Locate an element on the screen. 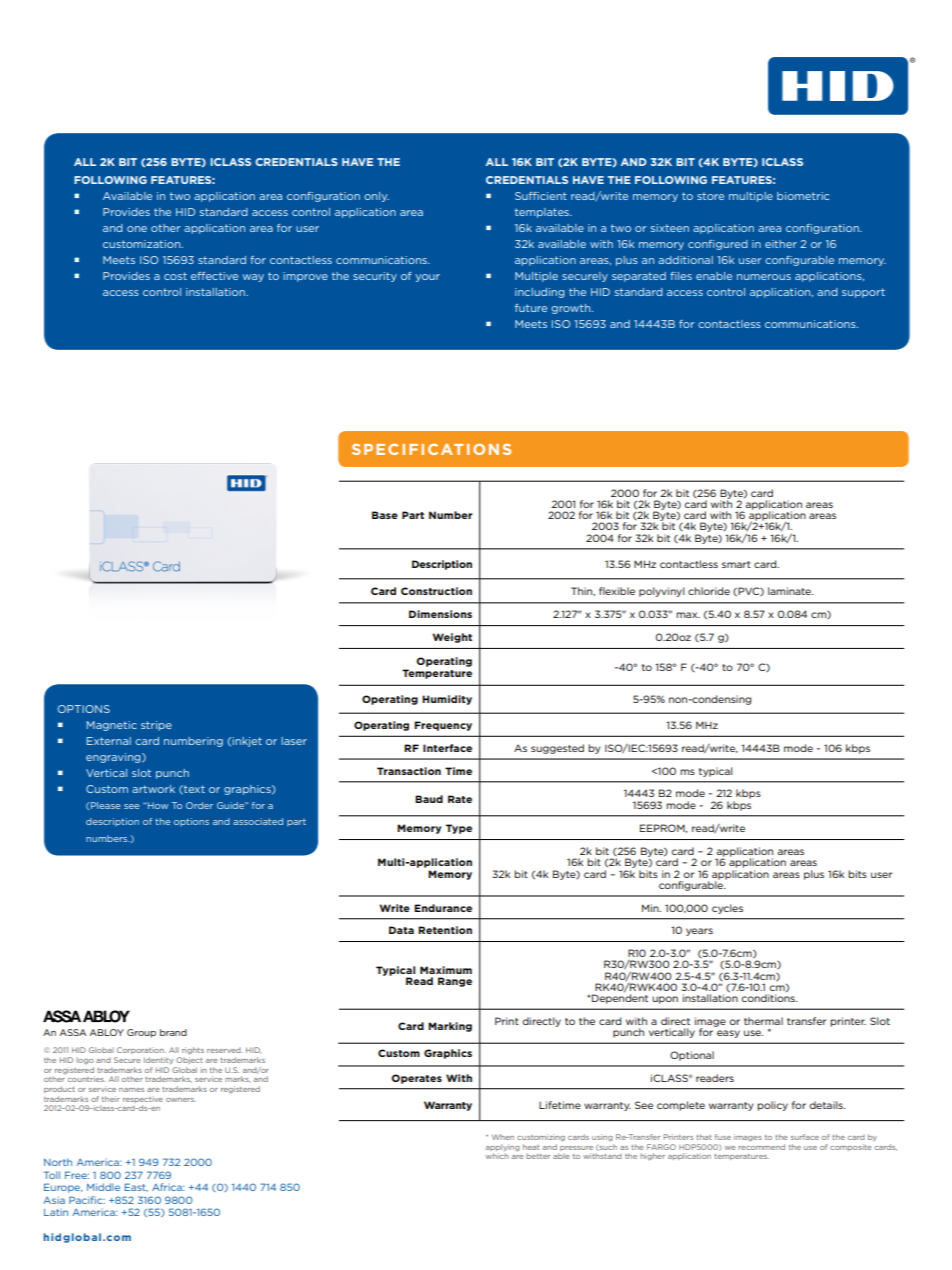 The height and width of the screenshot is (1270, 952). one is located at coordinates (137, 229).
